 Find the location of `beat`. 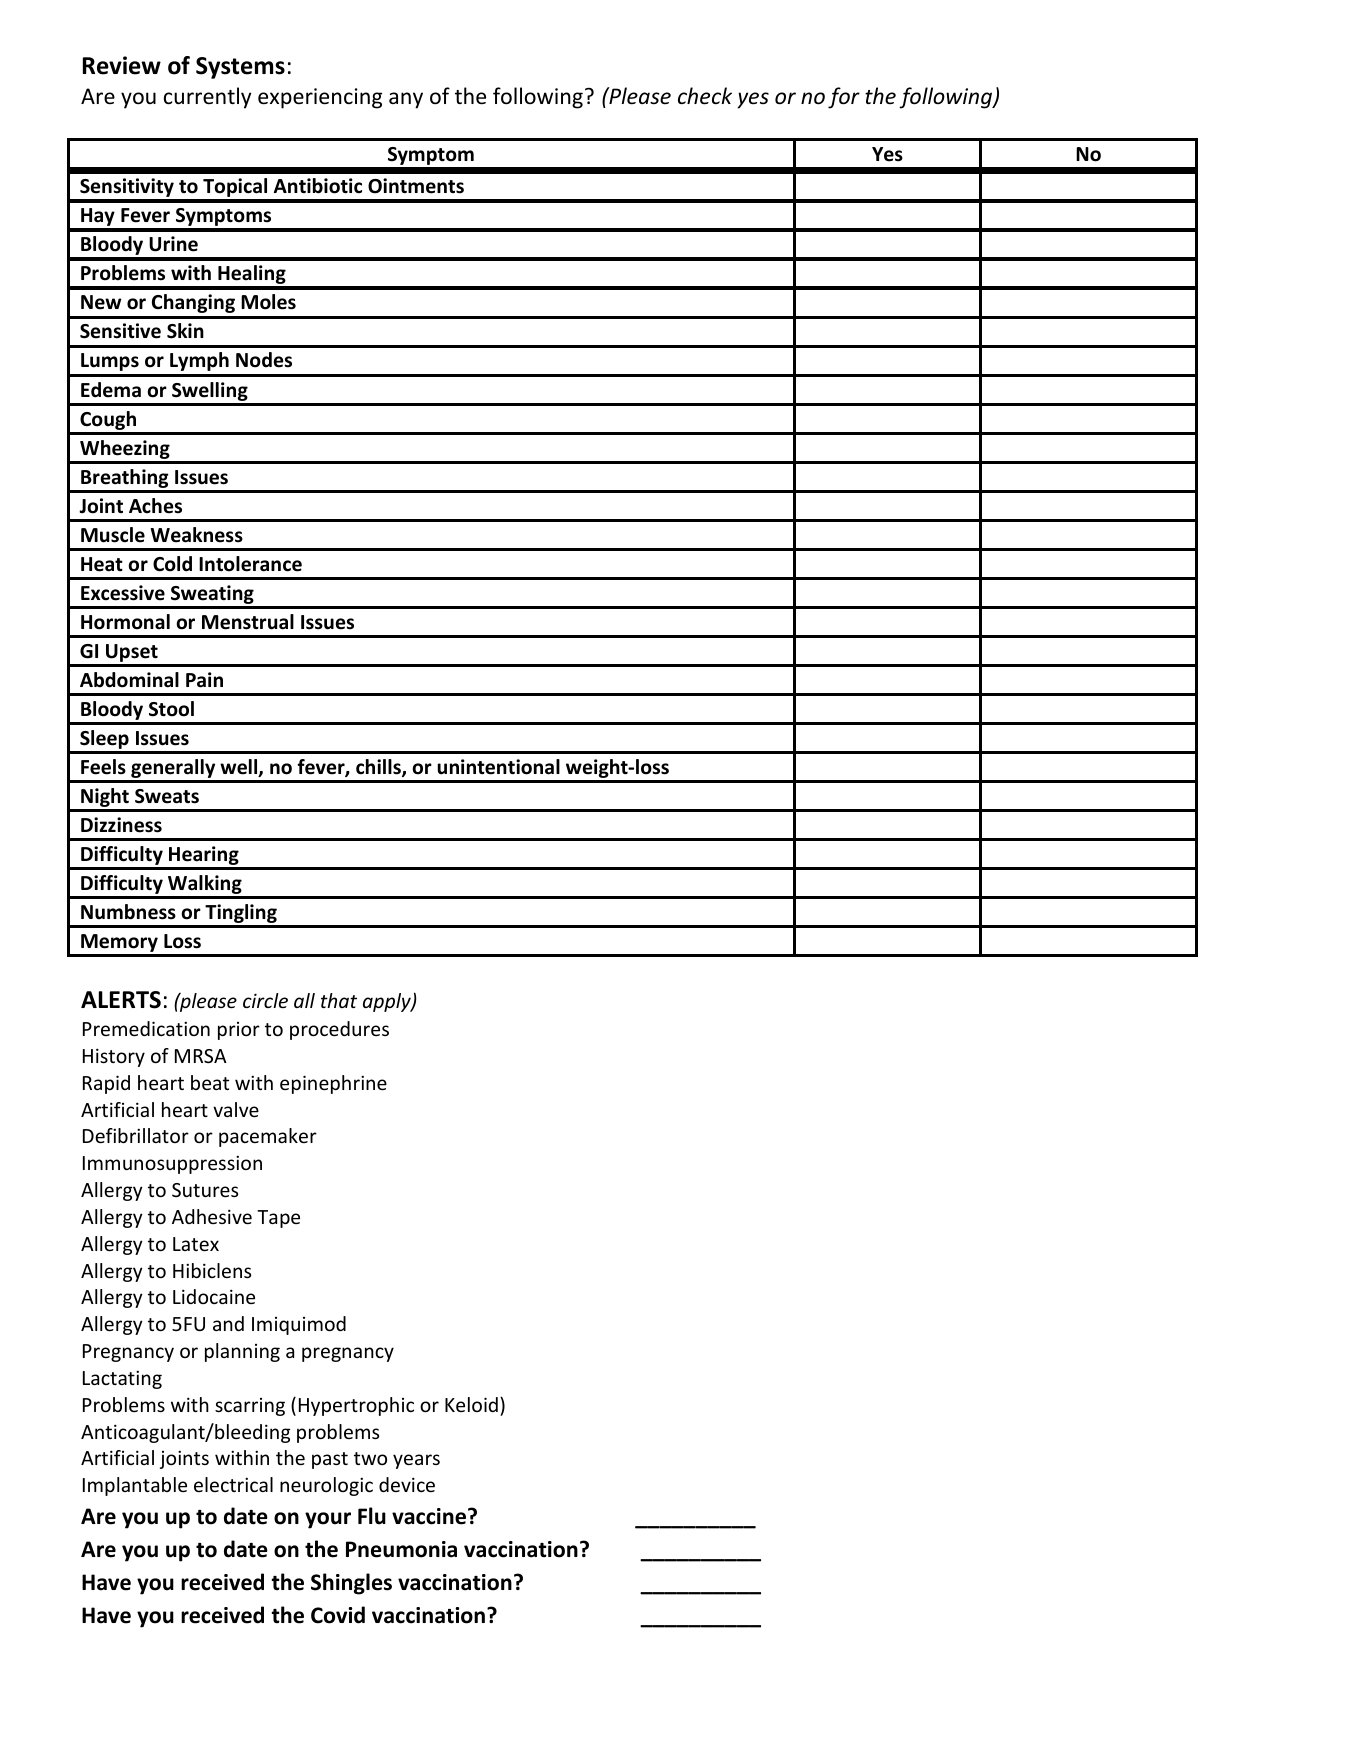

beat is located at coordinates (210, 1082).
